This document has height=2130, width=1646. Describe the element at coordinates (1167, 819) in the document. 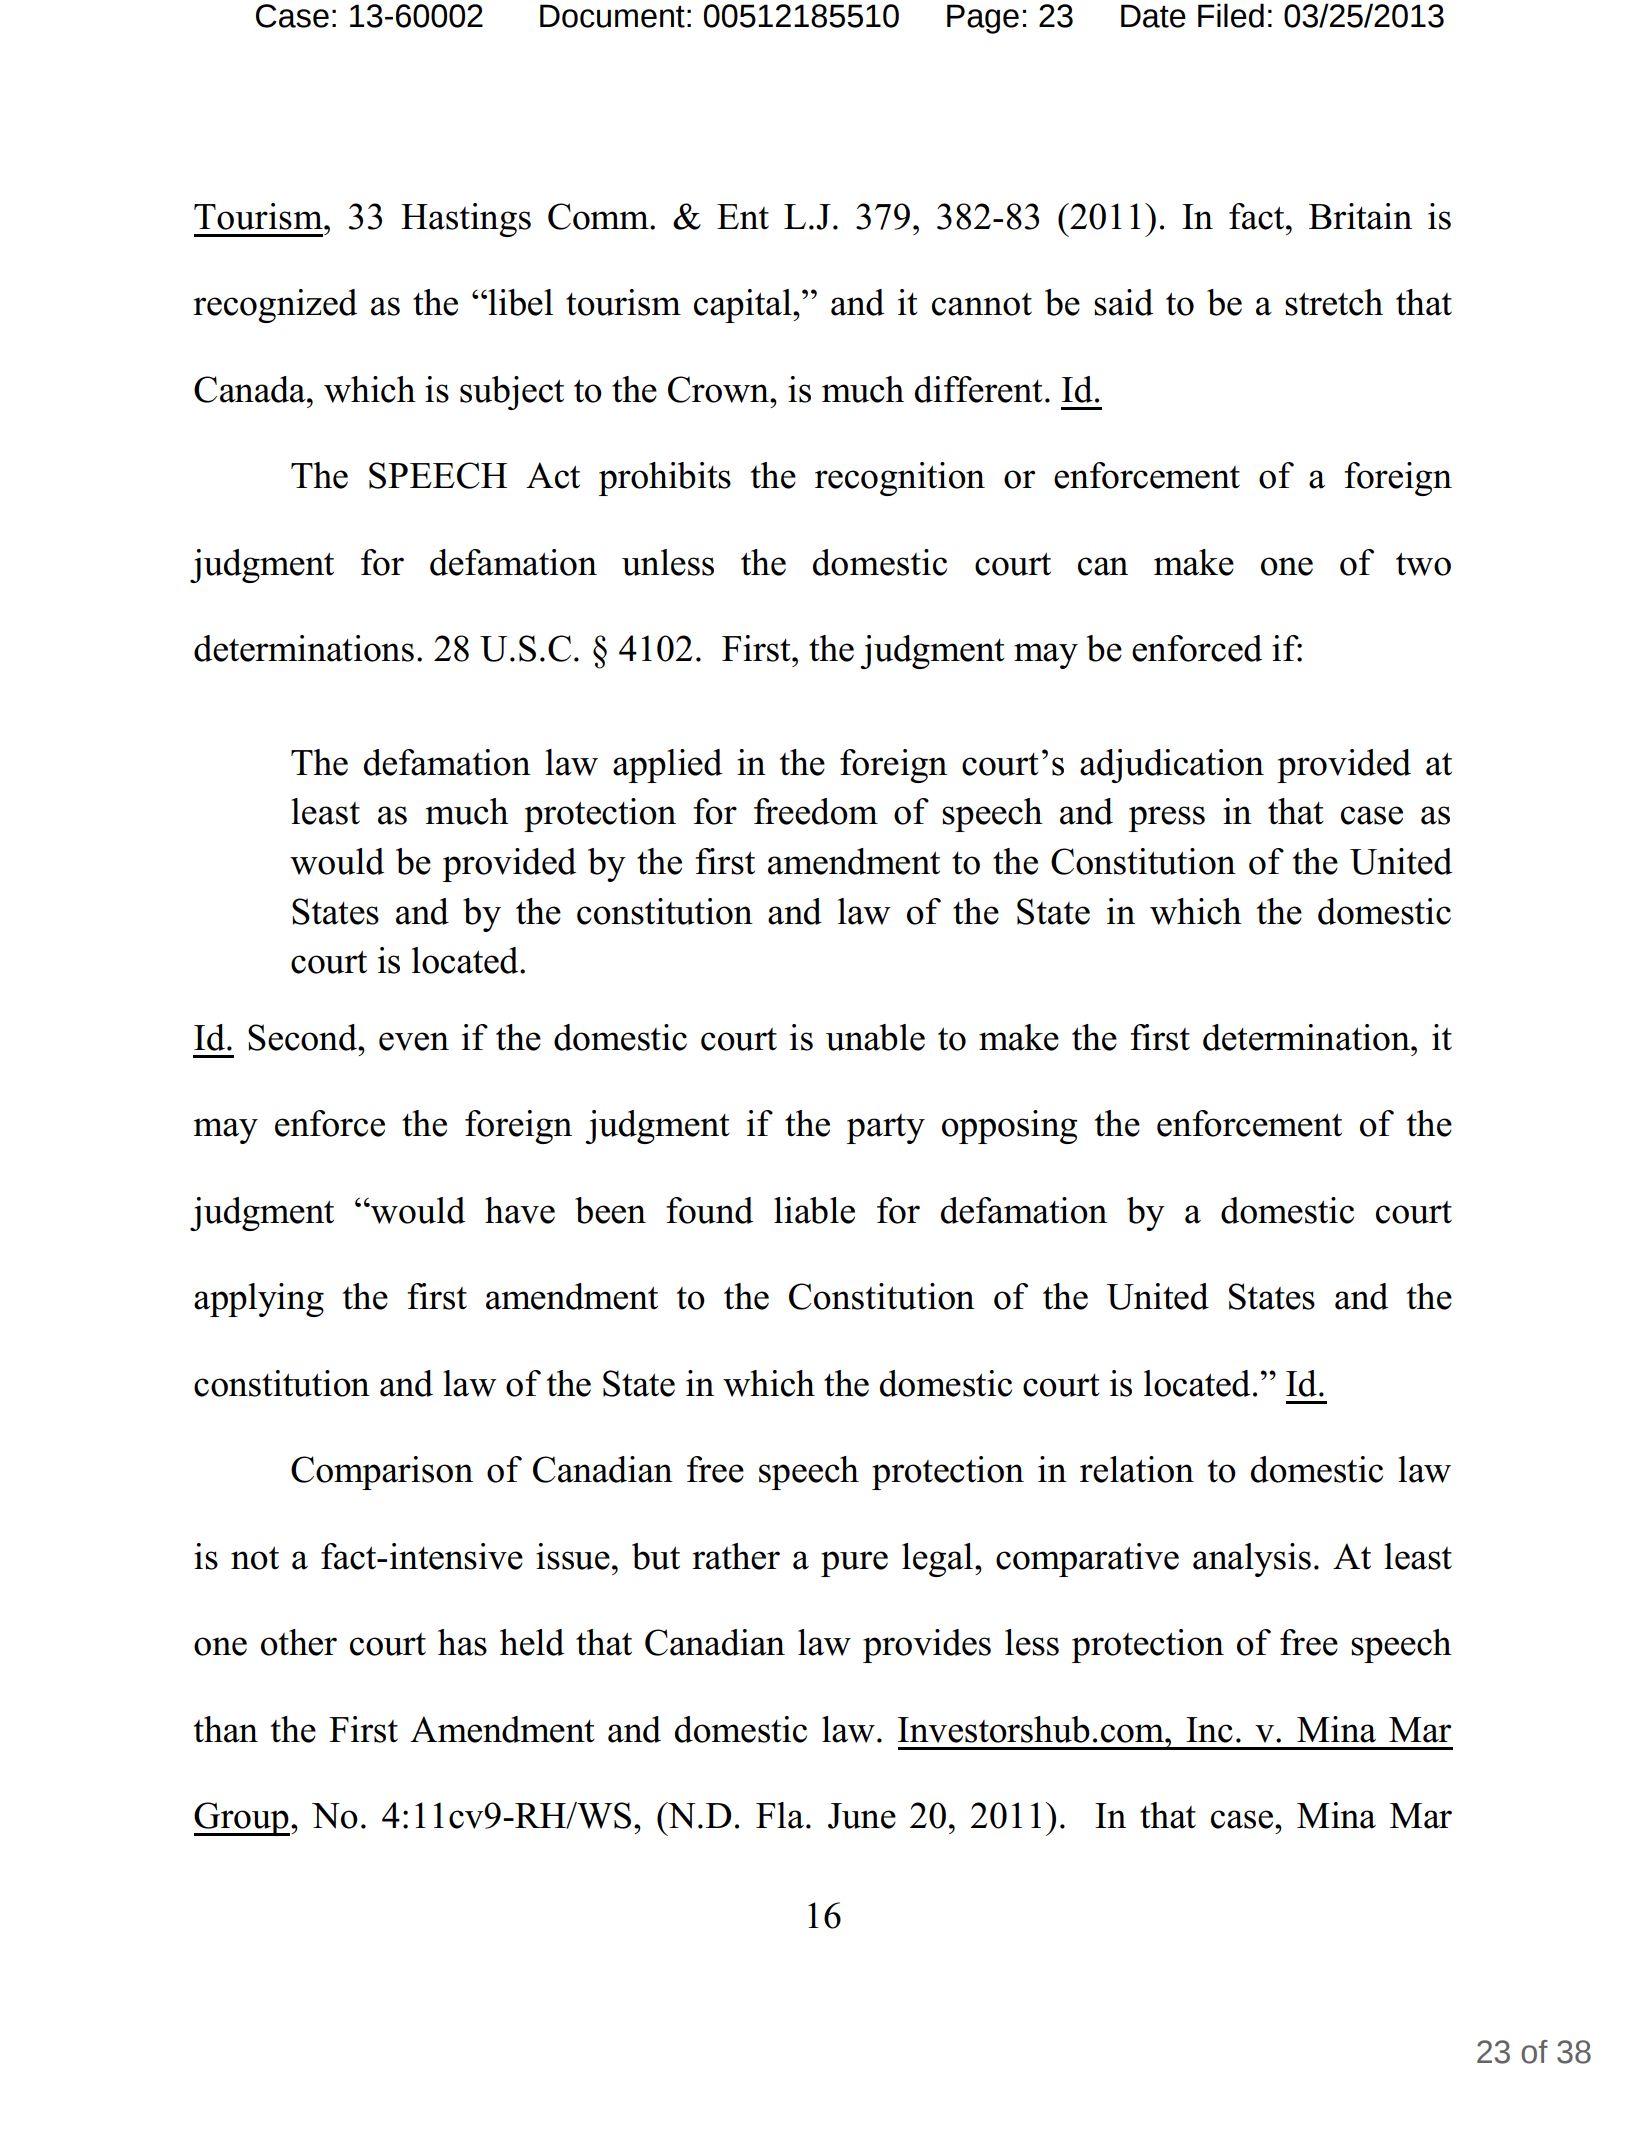

I see `press` at that location.
